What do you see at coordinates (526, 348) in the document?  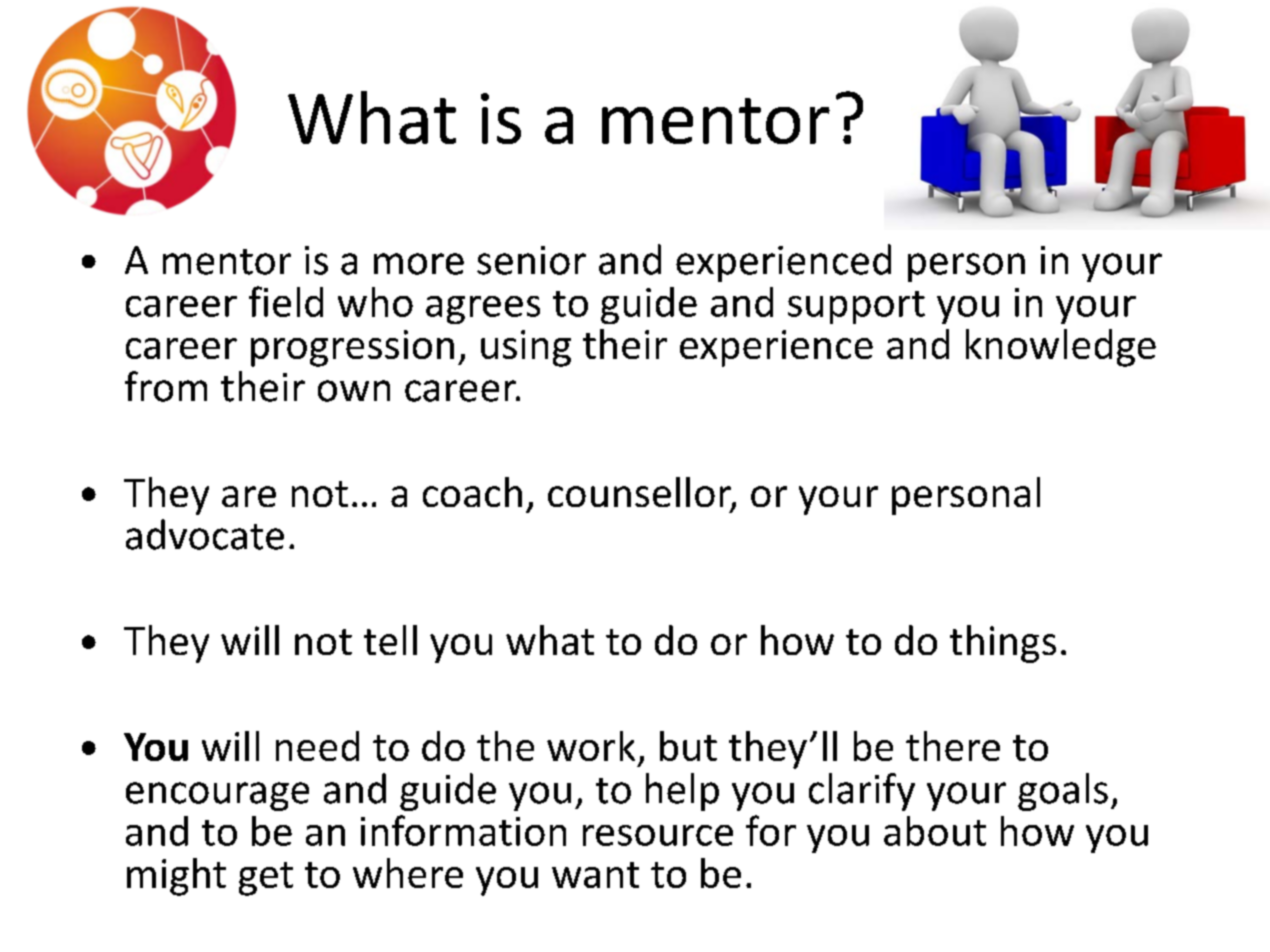 I see `using` at bounding box center [526, 348].
